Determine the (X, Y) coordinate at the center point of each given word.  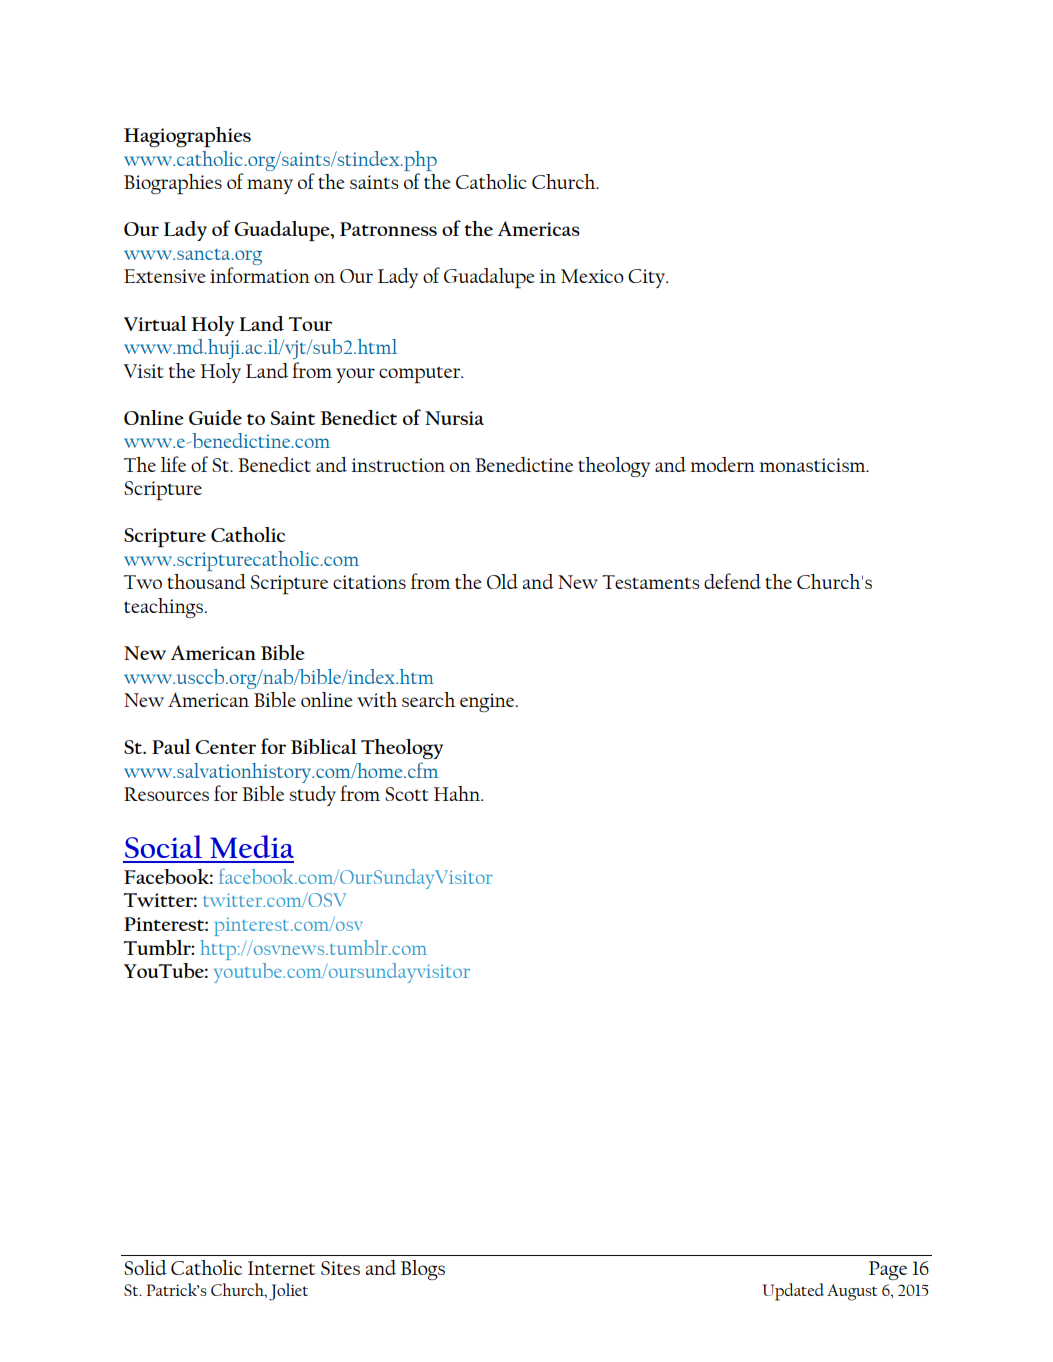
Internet (281, 1268)
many (270, 186)
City (647, 278)
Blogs (423, 1270)
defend (732, 581)
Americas (539, 228)
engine (488, 702)
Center (225, 747)
